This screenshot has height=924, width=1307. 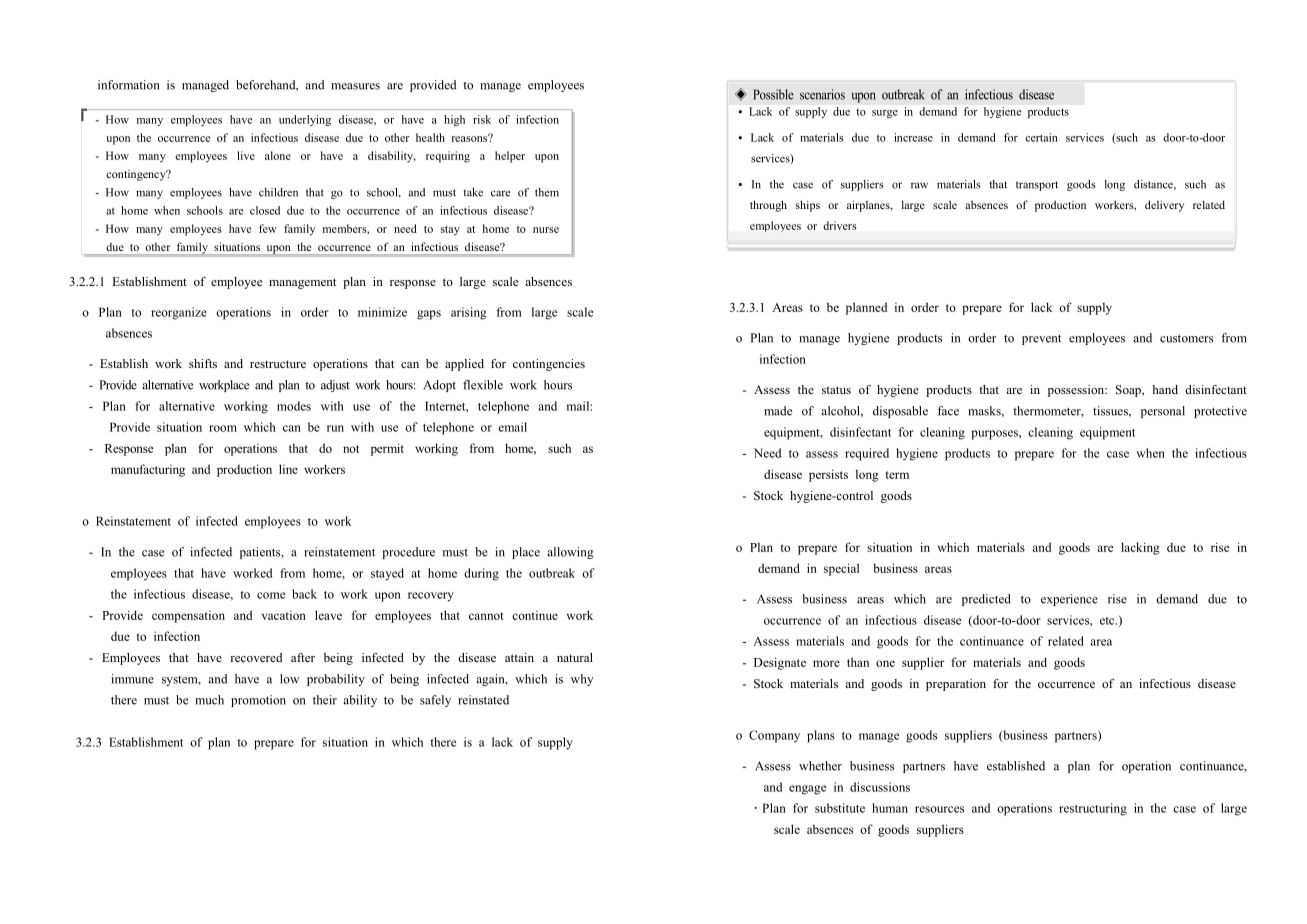 What do you see at coordinates (1041, 137) in the screenshot?
I see `certain` at bounding box center [1041, 137].
